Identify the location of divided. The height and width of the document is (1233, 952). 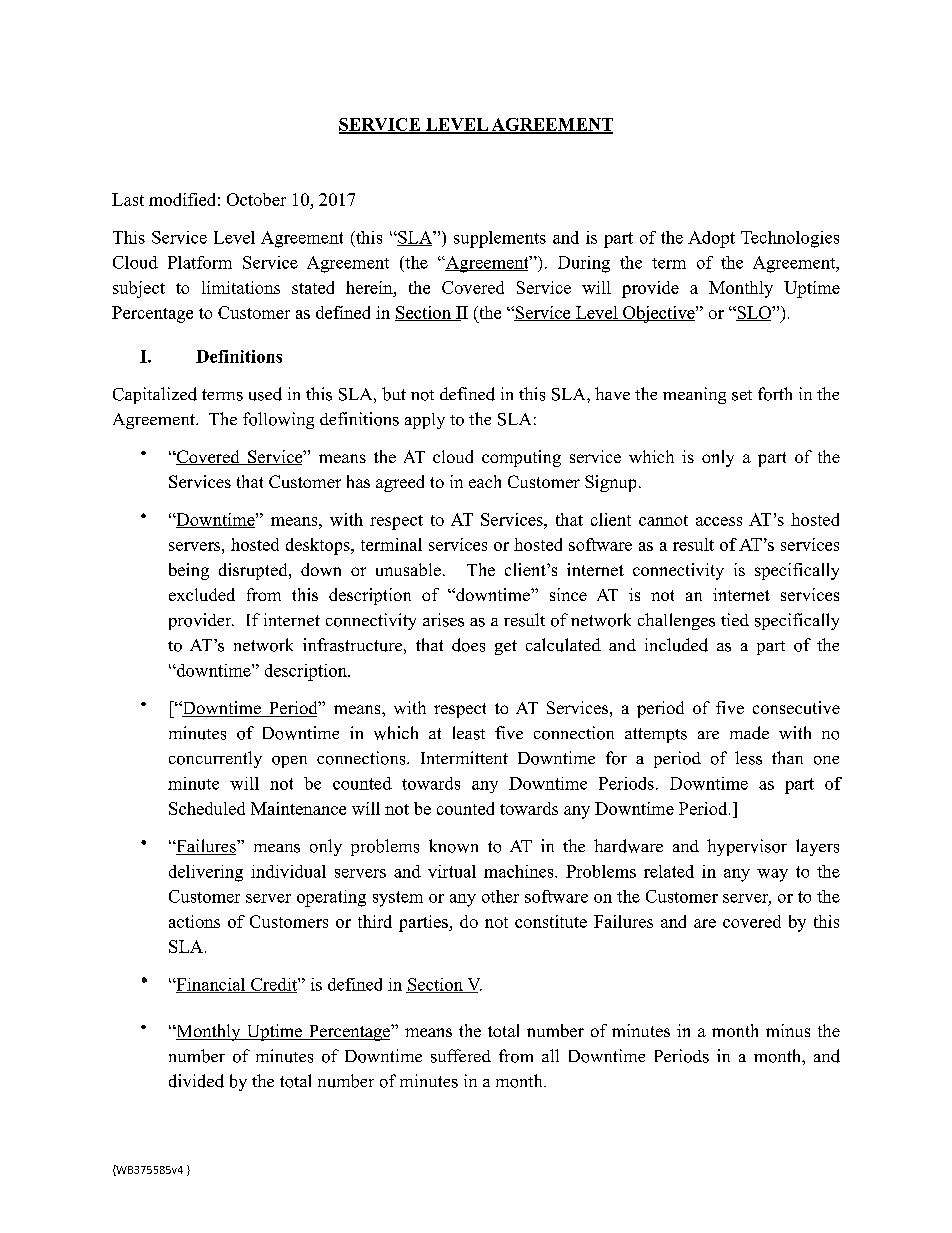
(196, 1081).
